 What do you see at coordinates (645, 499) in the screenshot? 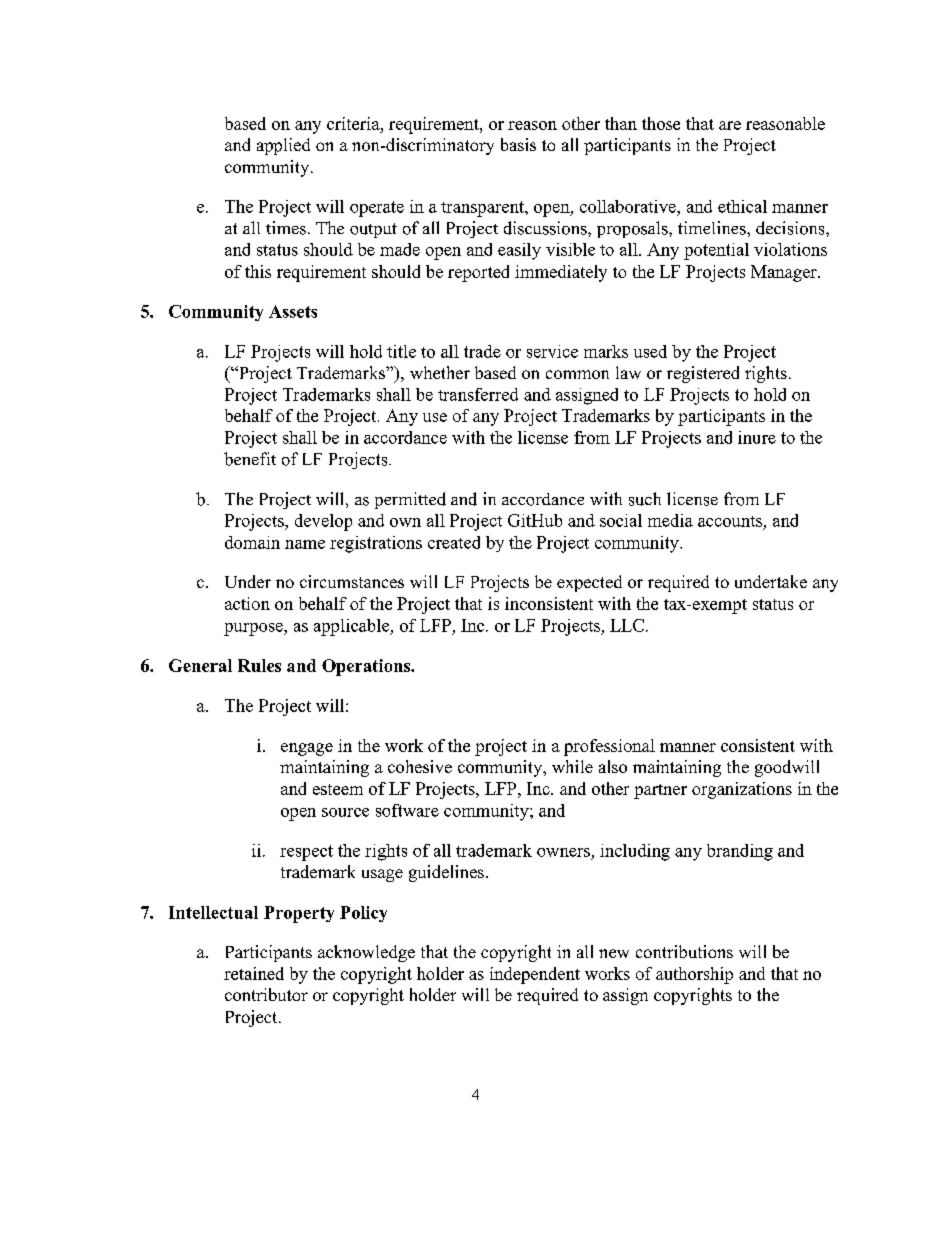
I see `such` at bounding box center [645, 499].
